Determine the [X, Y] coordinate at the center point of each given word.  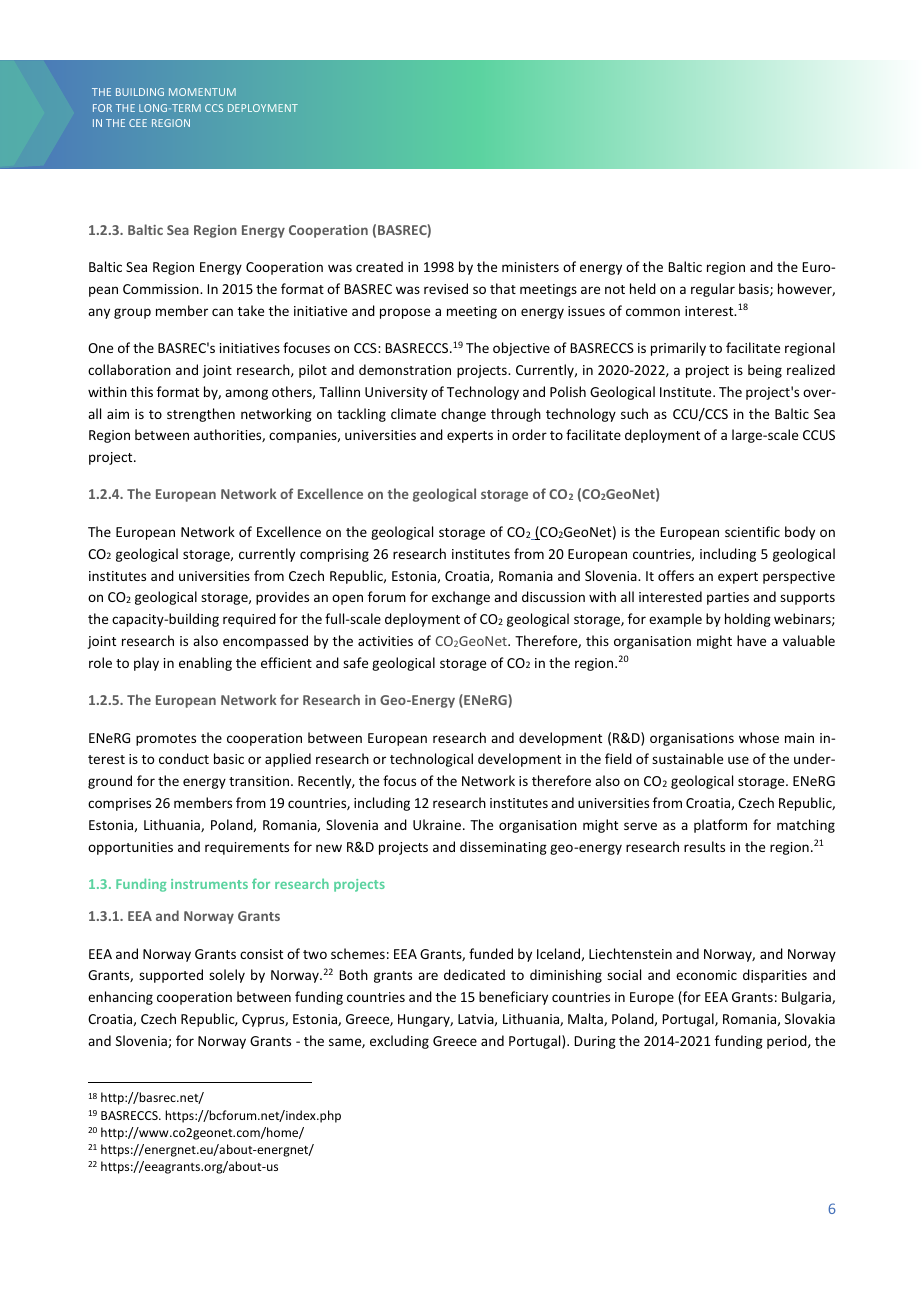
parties [728, 598]
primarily [678, 349]
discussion [553, 596]
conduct [184, 758]
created [379, 266]
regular [713, 290]
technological [431, 760]
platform [720, 826]
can [222, 312]
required [249, 620]
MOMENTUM [202, 92]
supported [171, 976]
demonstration [405, 369]
